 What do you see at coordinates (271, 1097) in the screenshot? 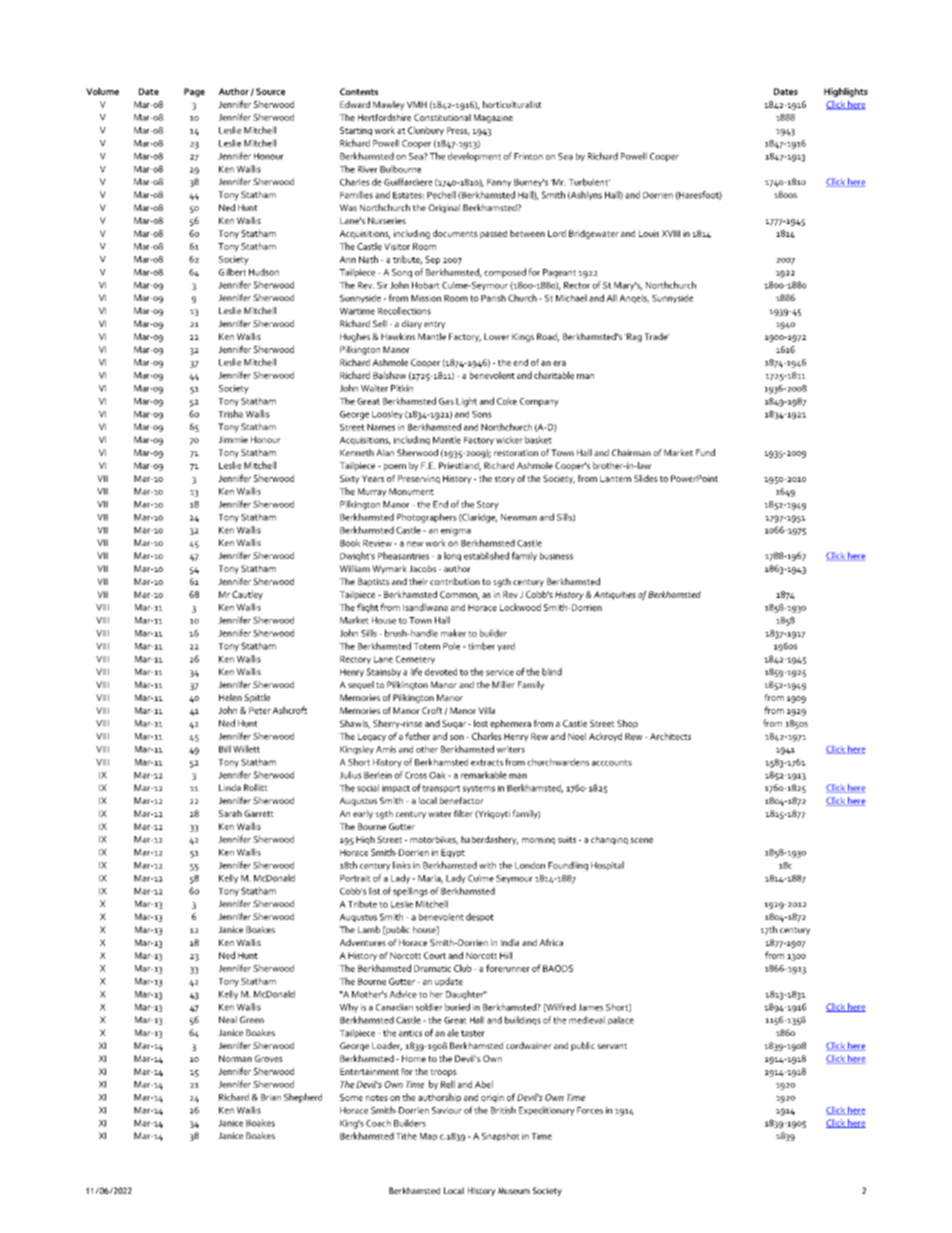
I see `Brian` at bounding box center [271, 1097].
